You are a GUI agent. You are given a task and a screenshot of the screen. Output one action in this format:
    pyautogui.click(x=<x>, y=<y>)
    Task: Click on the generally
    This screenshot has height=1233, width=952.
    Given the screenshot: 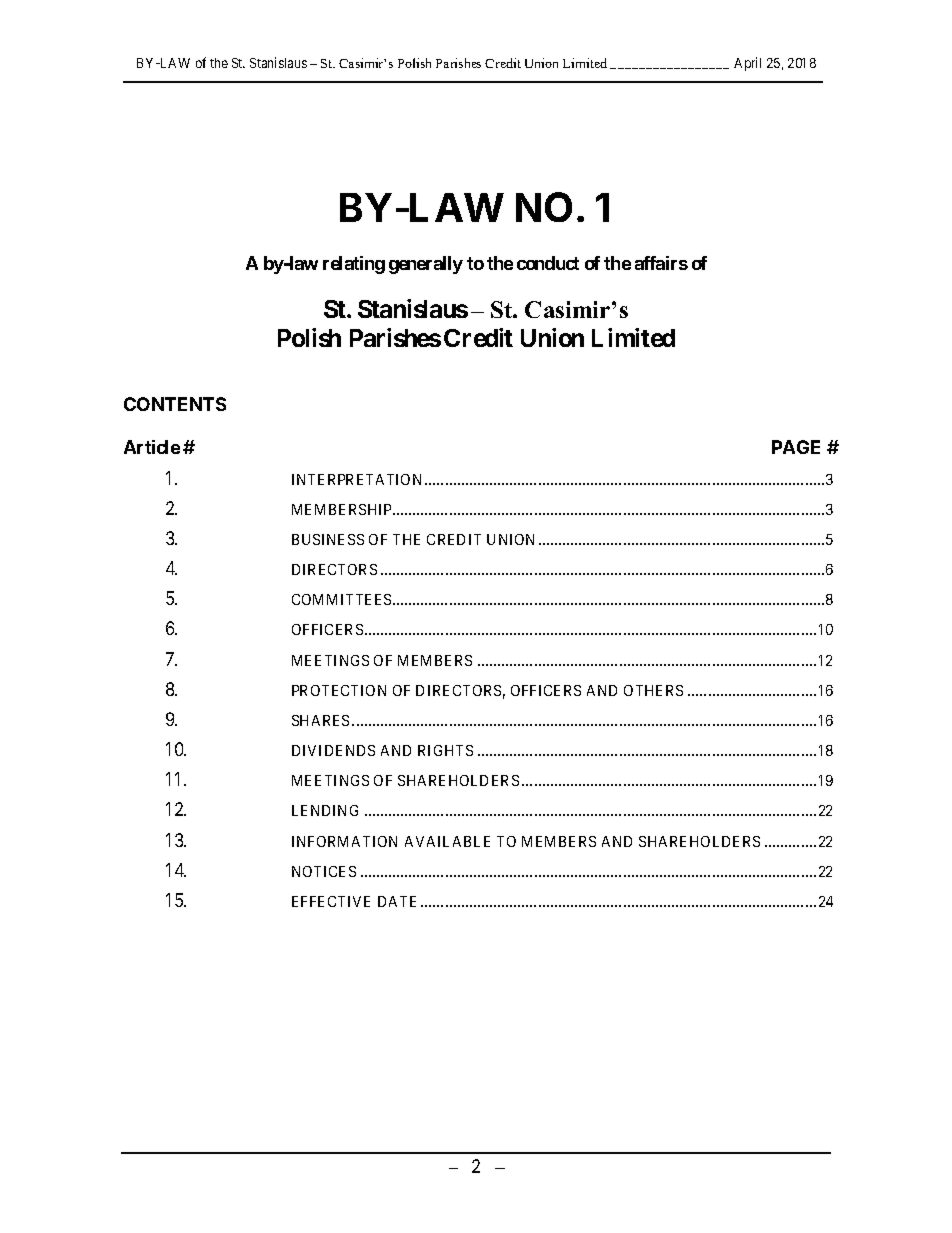 What is the action you would take?
    pyautogui.click(x=426, y=265)
